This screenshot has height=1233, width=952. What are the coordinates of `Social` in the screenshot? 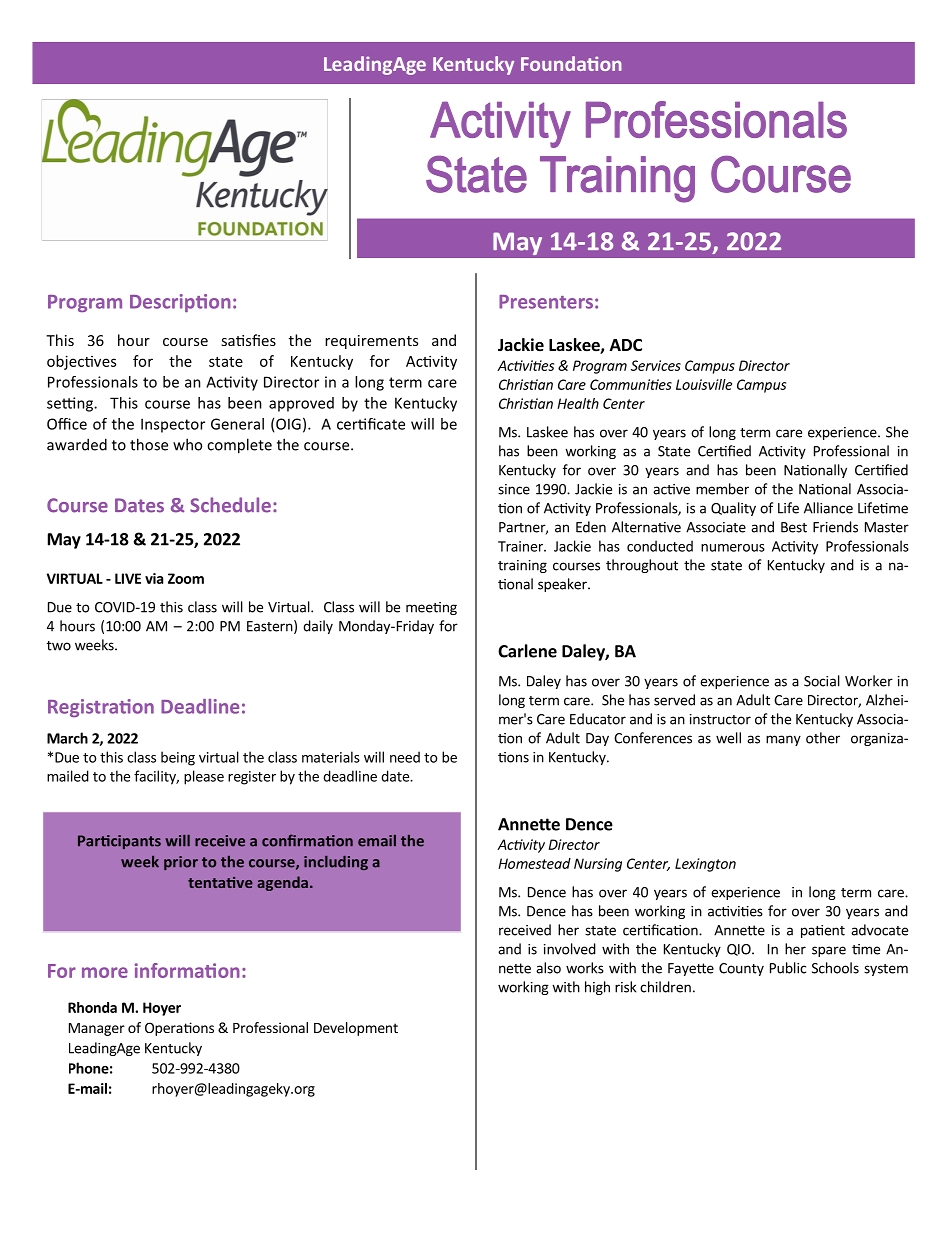 It's located at (822, 681).
